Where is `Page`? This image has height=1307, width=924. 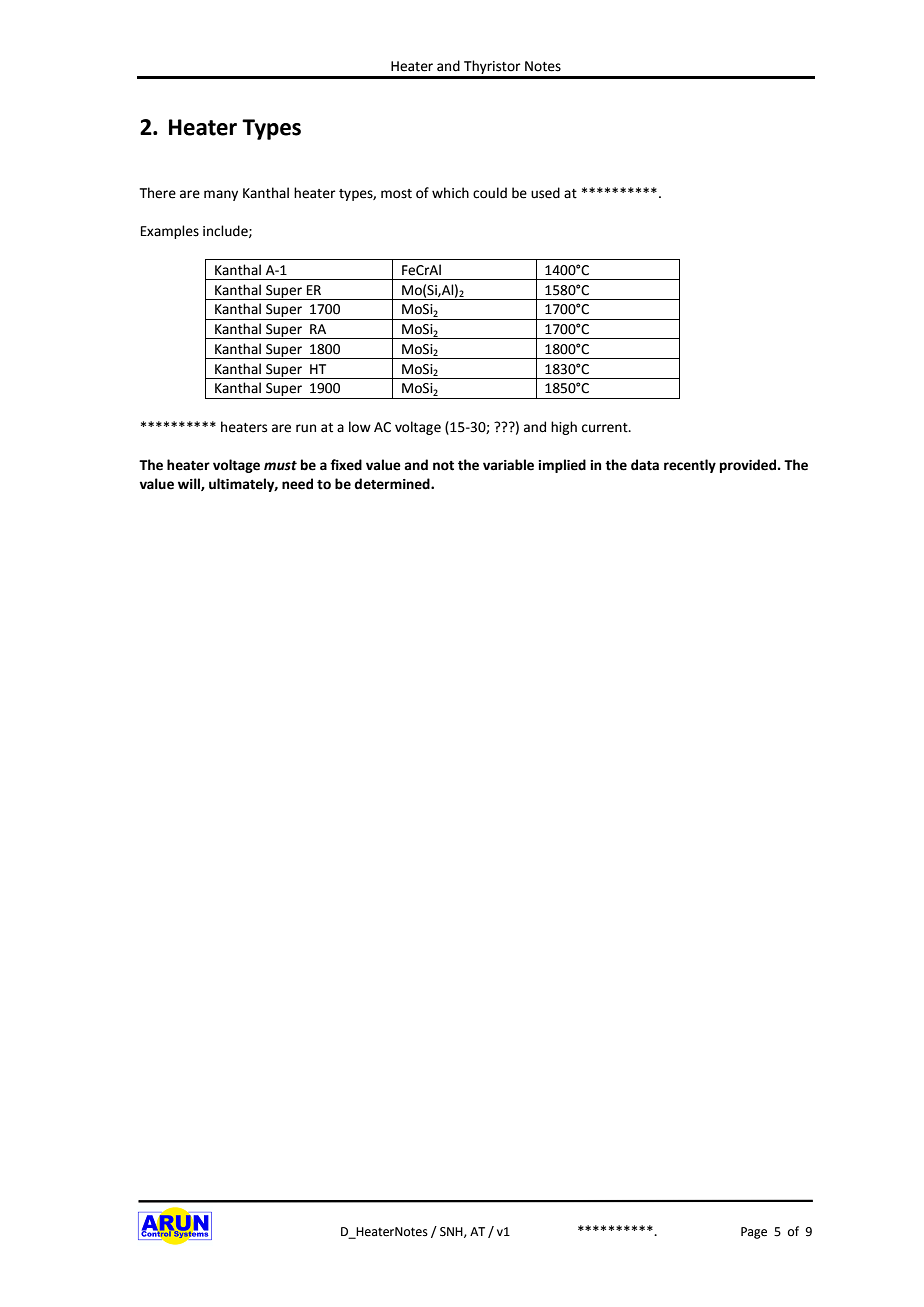 Page is located at coordinates (754, 1233).
